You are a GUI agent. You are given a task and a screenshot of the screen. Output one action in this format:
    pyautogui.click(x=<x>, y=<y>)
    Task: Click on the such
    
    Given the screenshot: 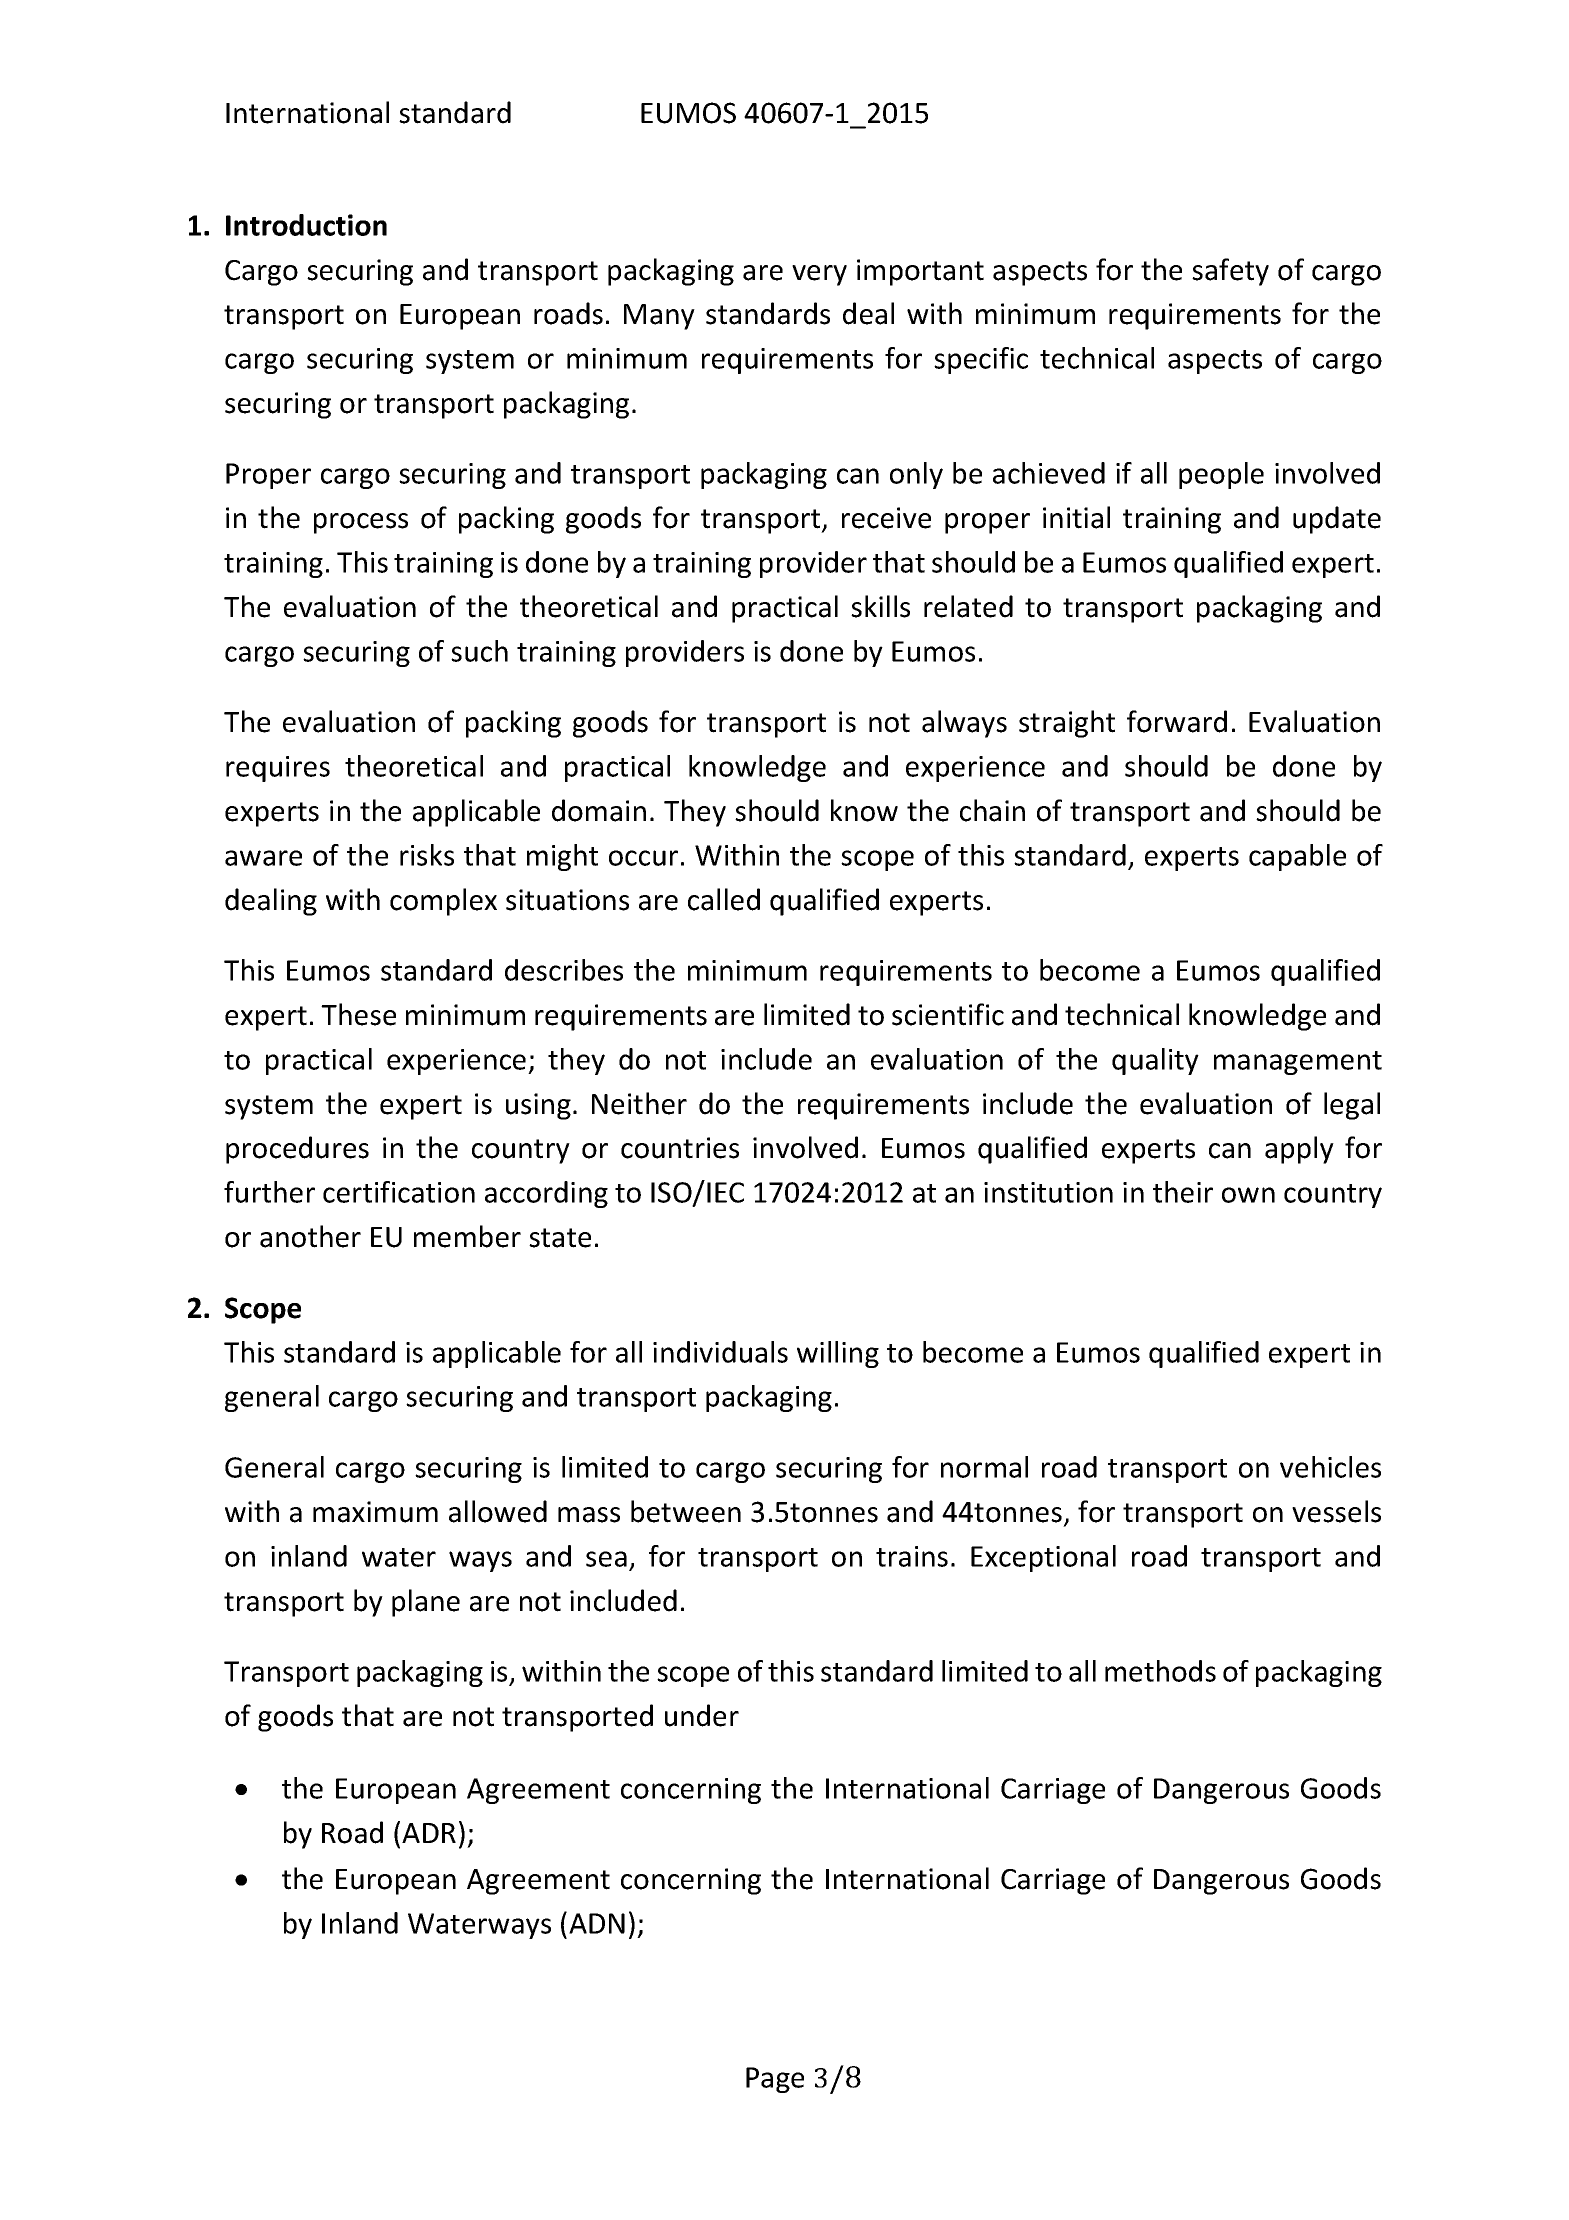 What is the action you would take?
    pyautogui.click(x=479, y=651)
